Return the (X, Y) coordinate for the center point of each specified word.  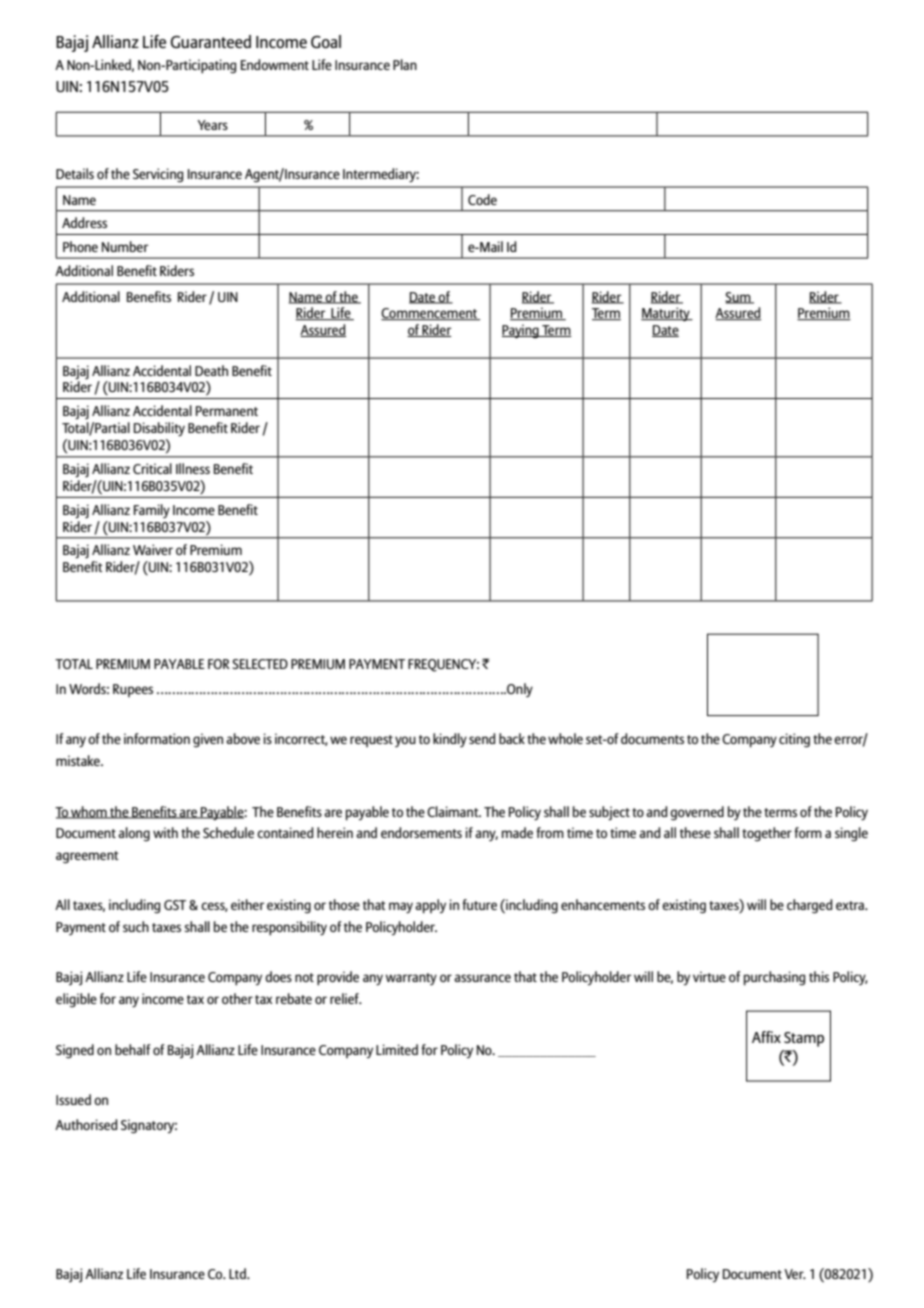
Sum (739, 298)
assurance (482, 978)
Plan (405, 64)
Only (519, 690)
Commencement (430, 314)
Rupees (133, 690)
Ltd (238, 1273)
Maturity (666, 314)
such (136, 926)
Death (211, 370)
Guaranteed (211, 41)
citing (794, 740)
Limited (397, 1049)
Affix (766, 1037)
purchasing (774, 978)
